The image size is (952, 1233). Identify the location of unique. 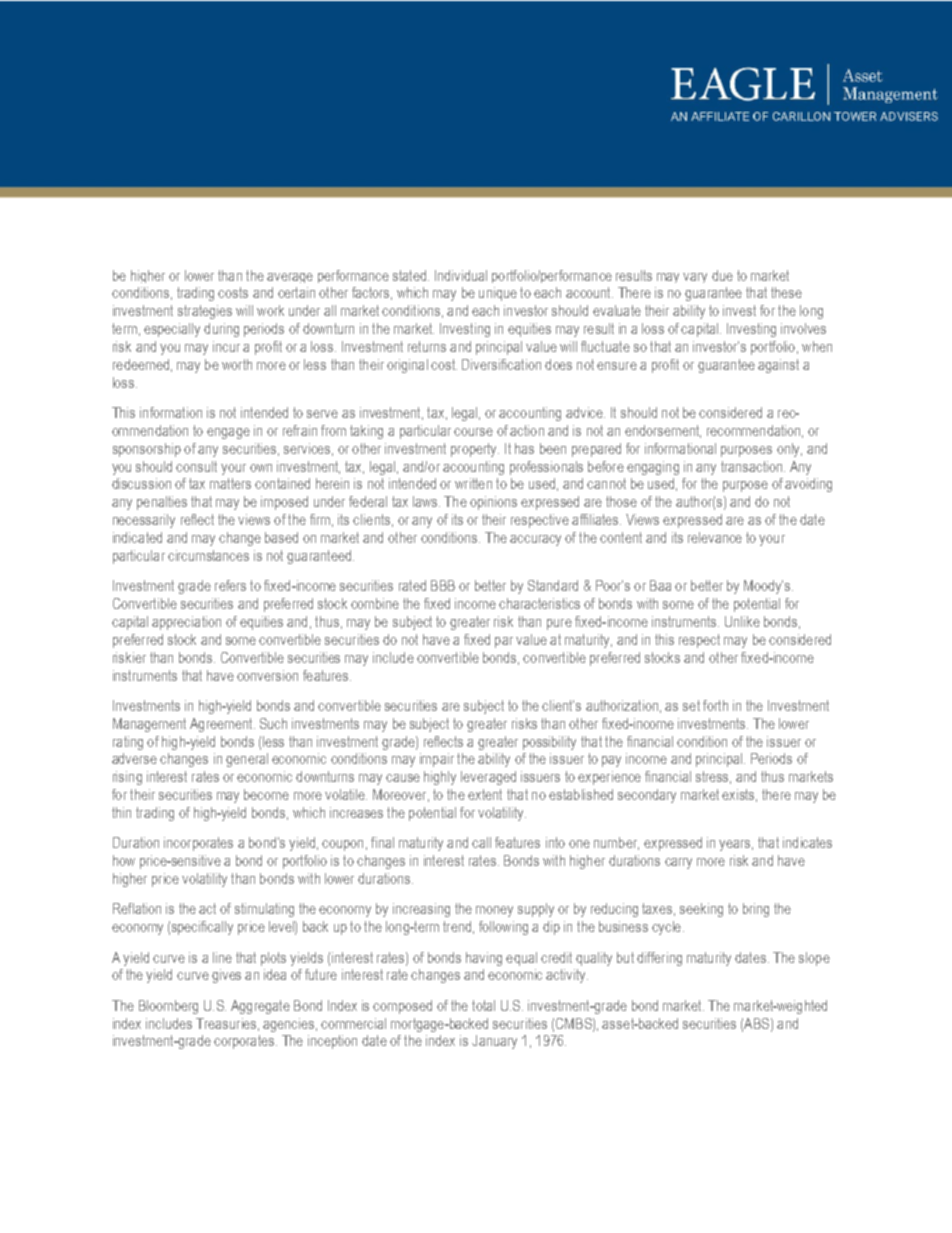
(498, 294).
